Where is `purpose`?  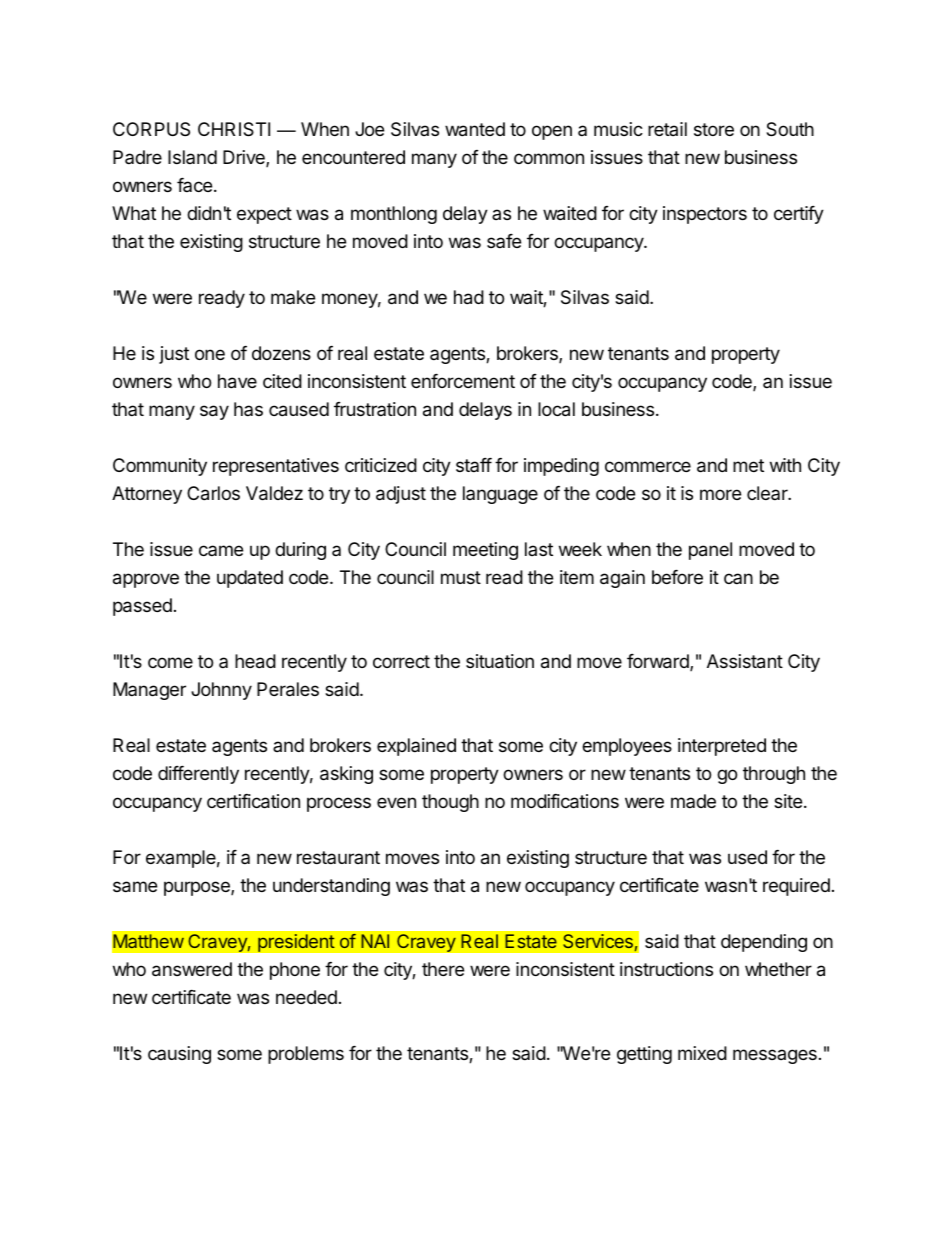 purpose is located at coordinates (198, 888).
